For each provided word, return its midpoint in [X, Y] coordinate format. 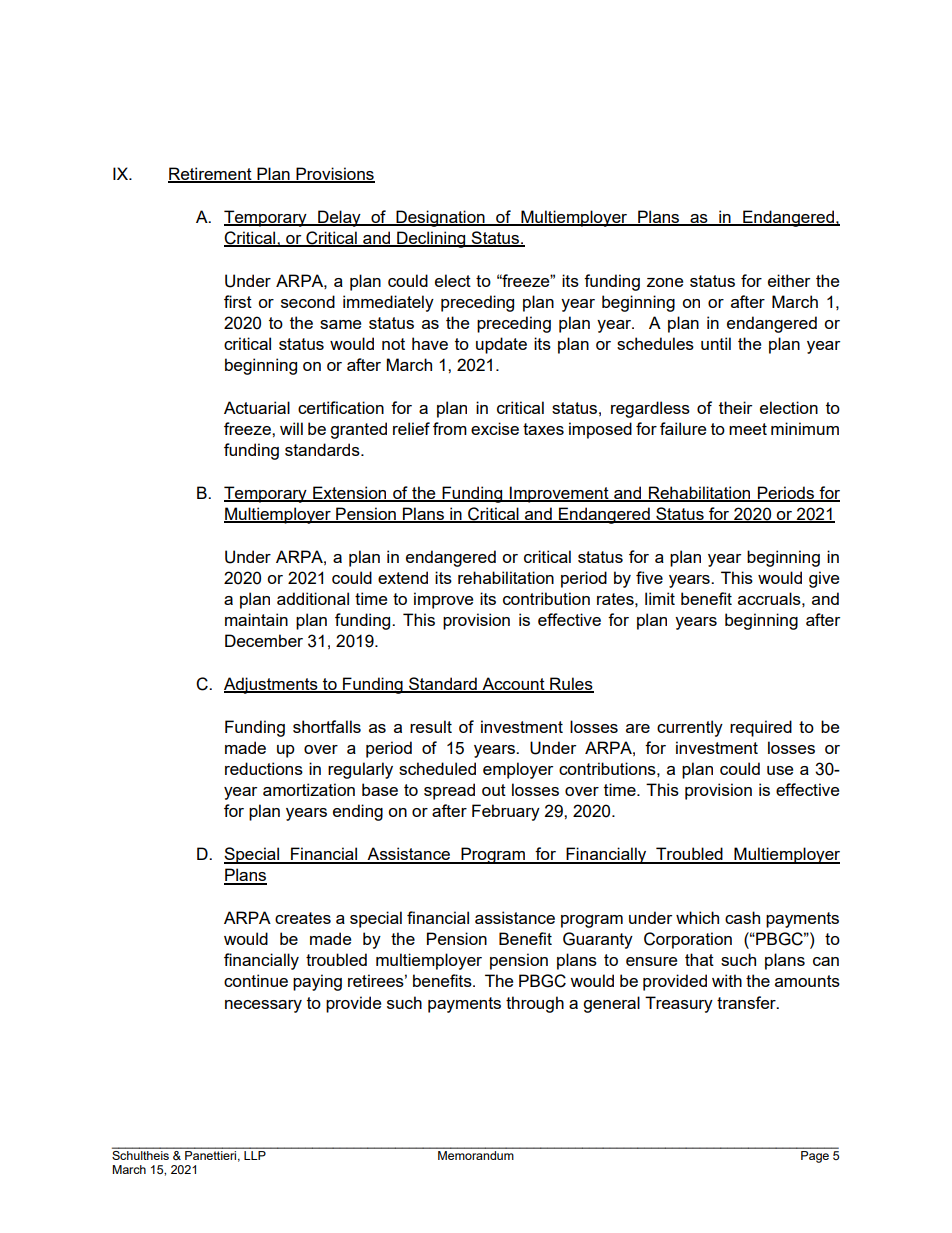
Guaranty [598, 940]
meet [748, 429]
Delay [339, 218]
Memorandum [476, 1154]
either [789, 280]
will [291, 428]
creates [303, 918]
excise [495, 428]
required [761, 728]
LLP [255, 1154]
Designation [440, 218]
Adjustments [272, 685]
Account [513, 685]
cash [742, 917]
